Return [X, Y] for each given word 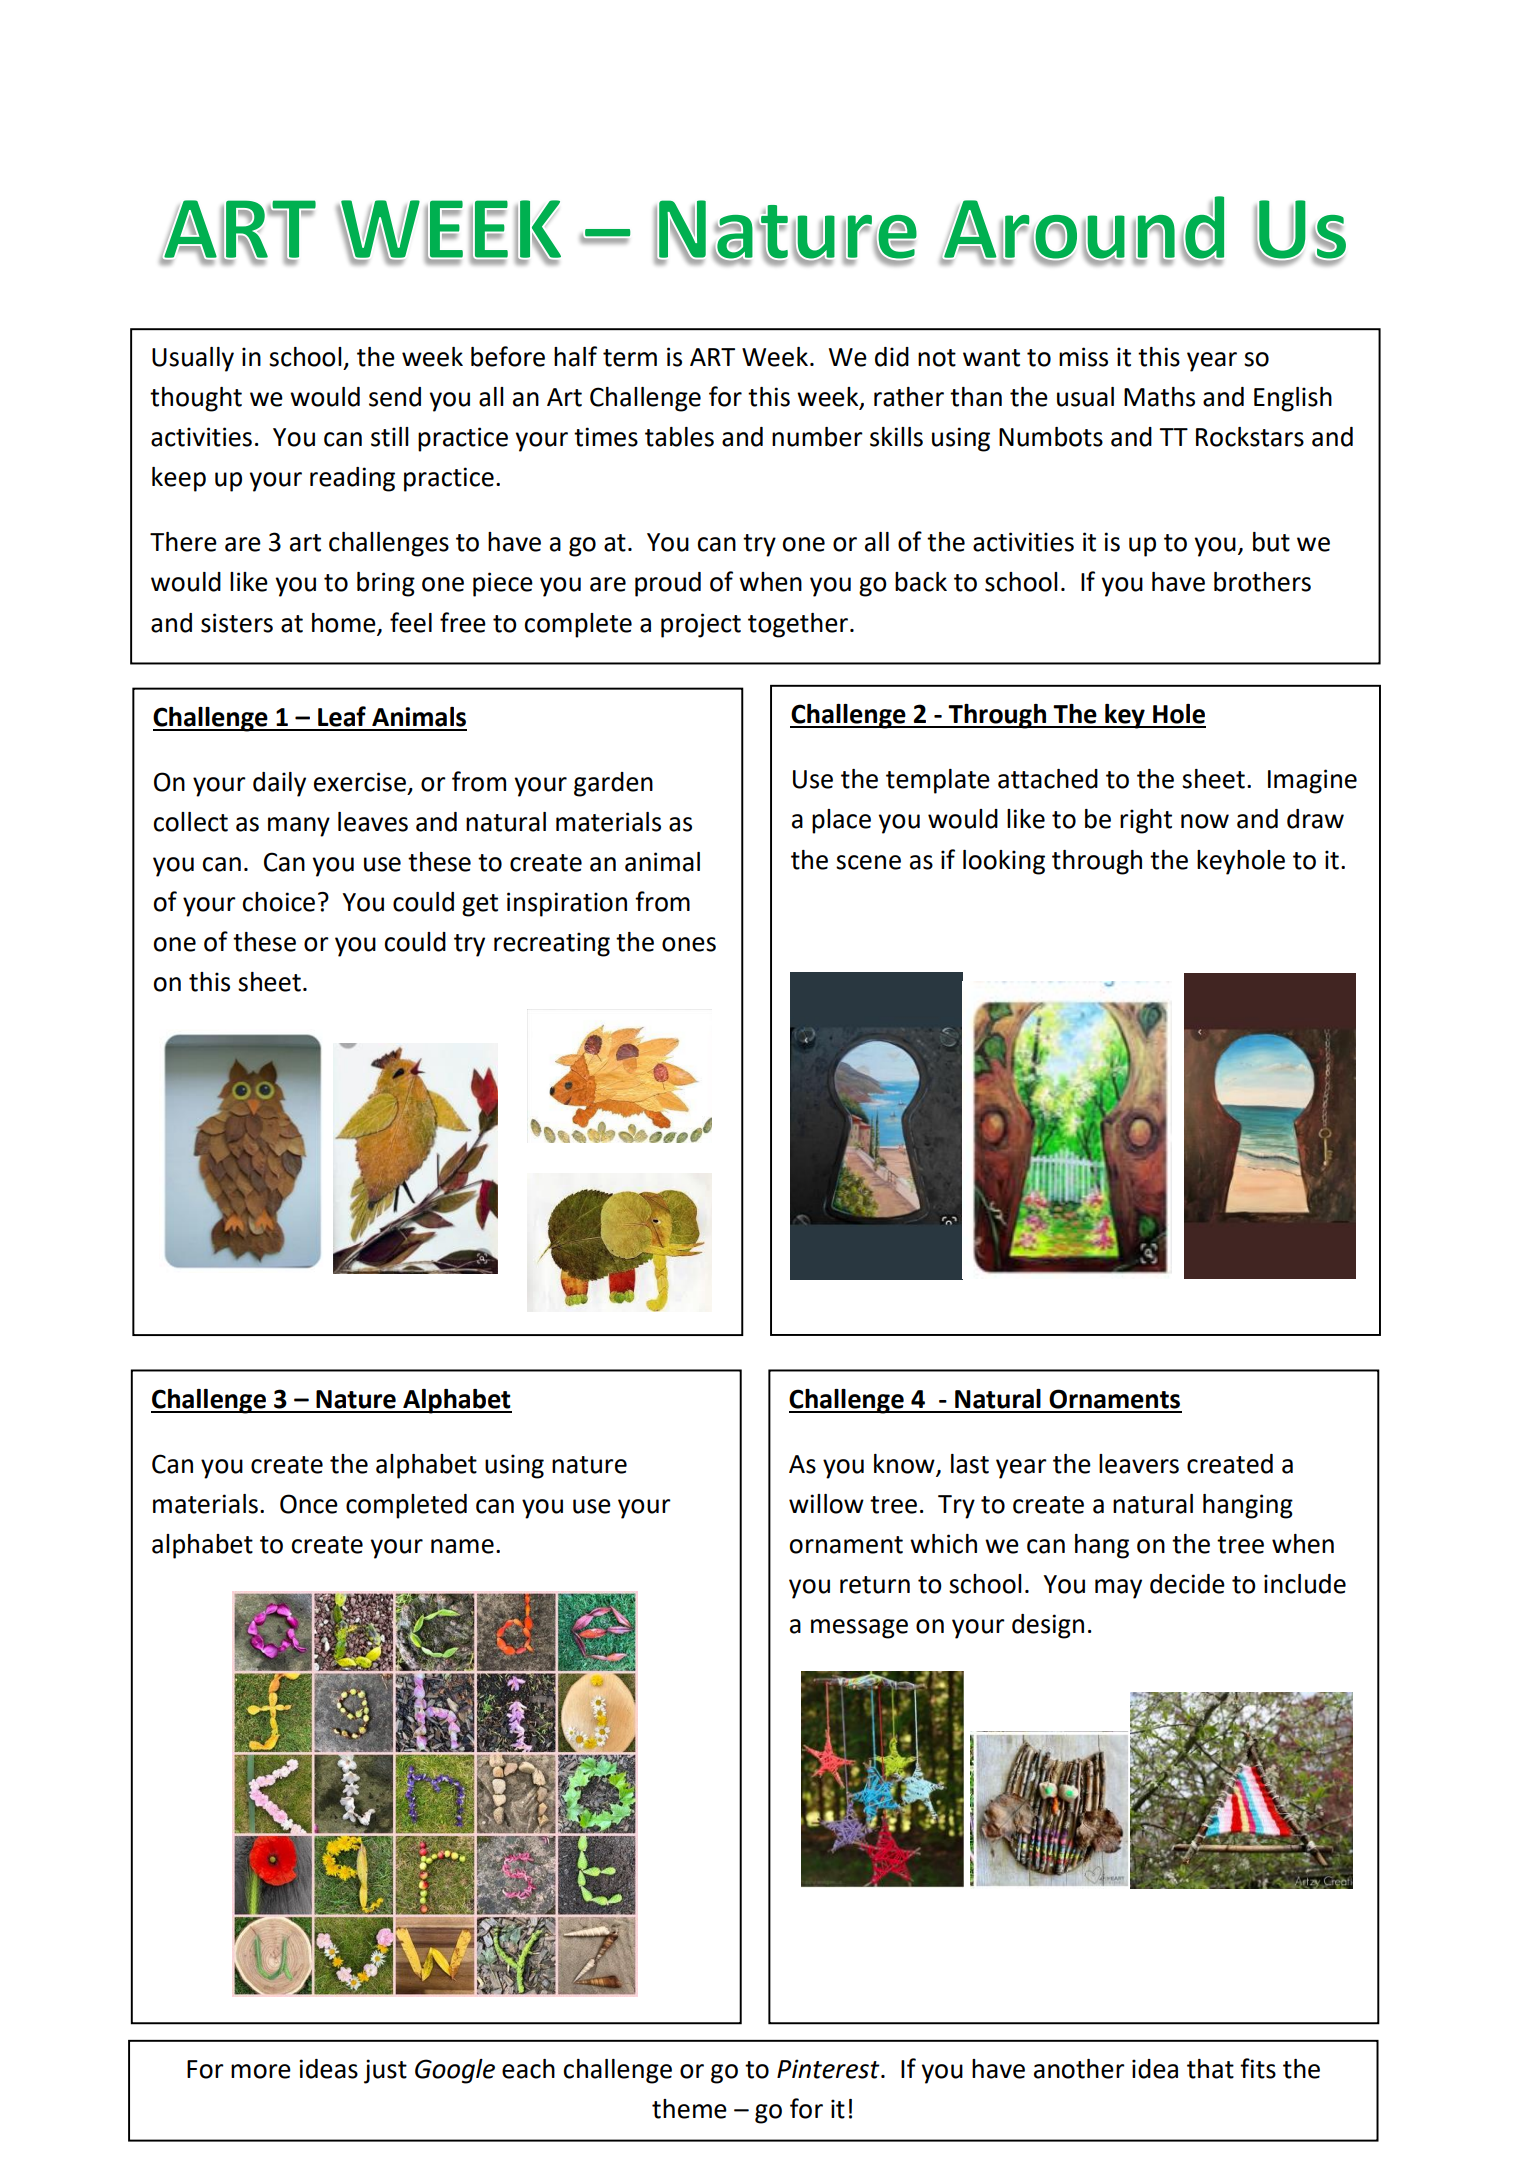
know [905, 1465]
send [395, 397]
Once [309, 1504]
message [859, 1629]
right [1146, 821]
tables [679, 437]
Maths [1159, 397]
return [875, 1585]
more [261, 2071]
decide [1187, 1584]
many [299, 827]
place [841, 821]
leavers [1139, 1464]
